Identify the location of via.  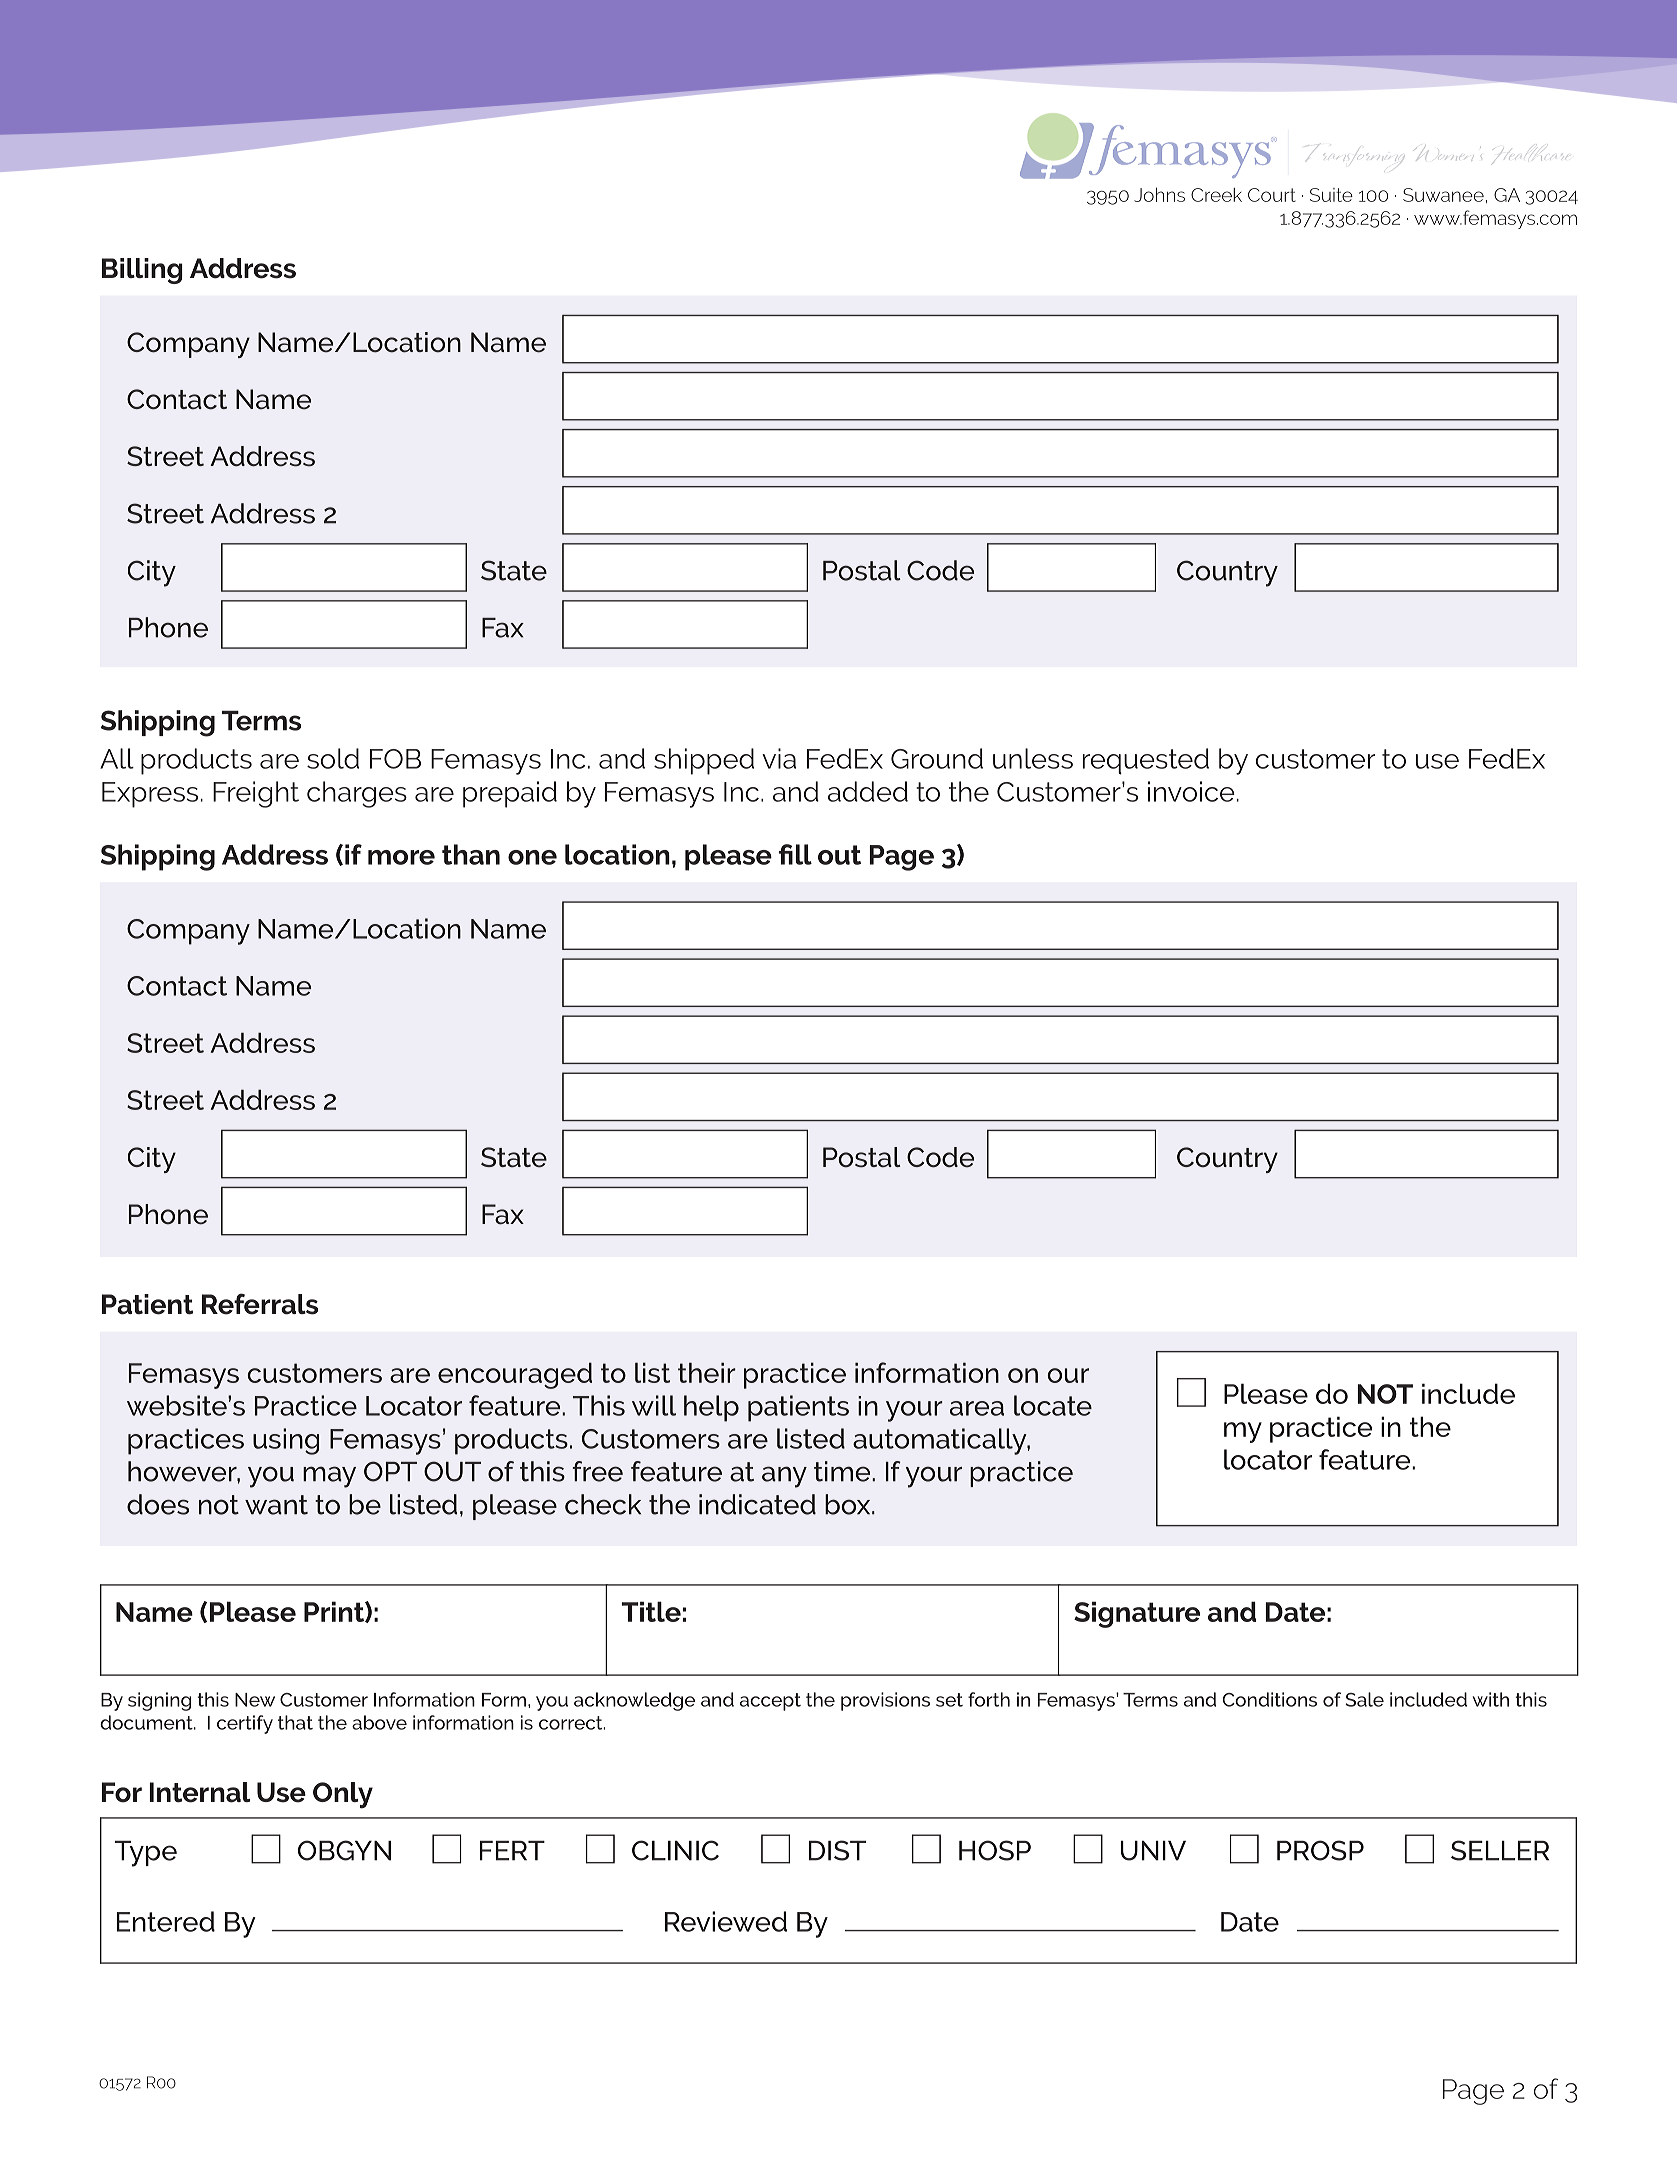
(779, 758).
